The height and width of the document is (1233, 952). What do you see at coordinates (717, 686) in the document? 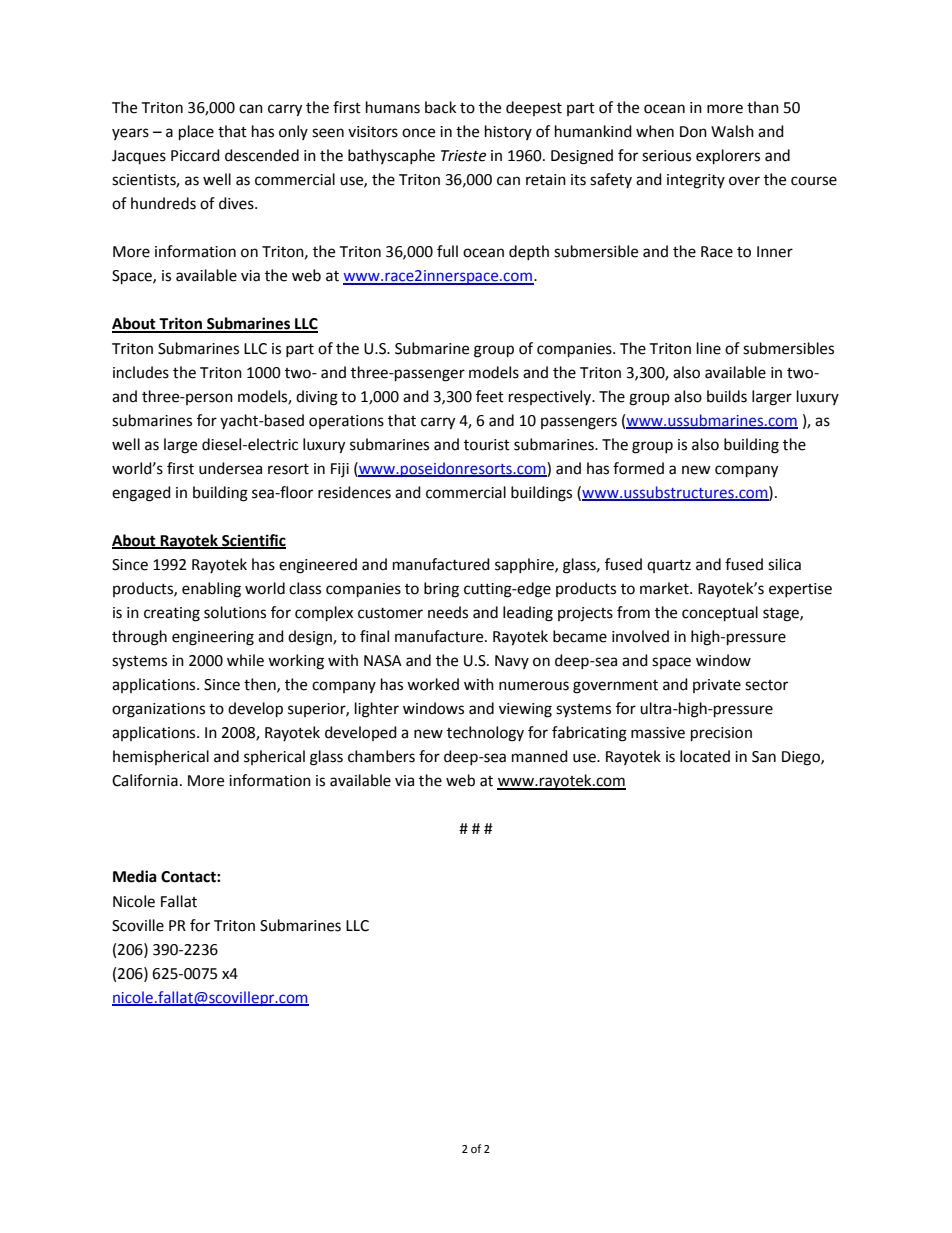
I see `private` at bounding box center [717, 686].
